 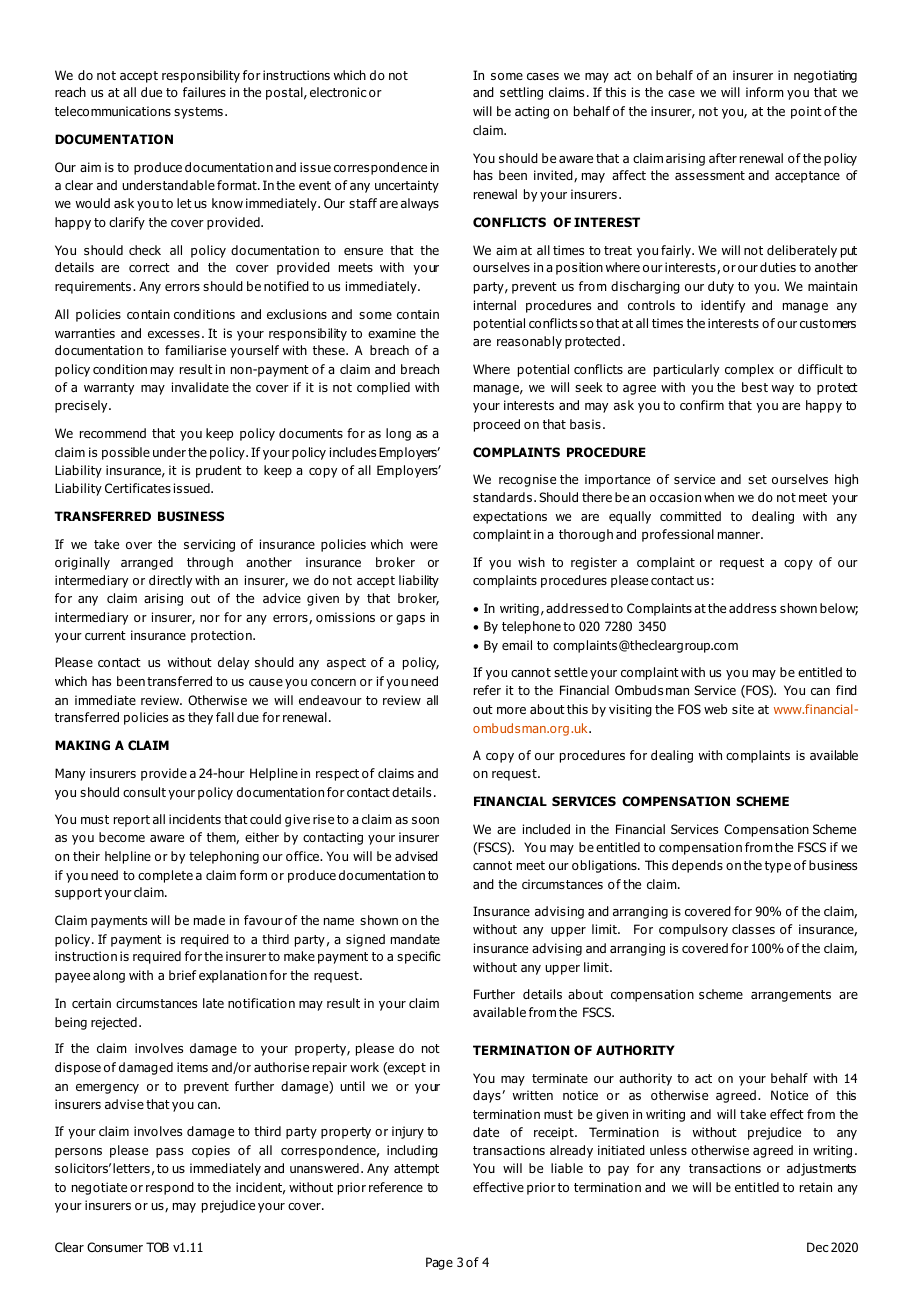 What do you see at coordinates (517, 645) in the document?
I see `email` at bounding box center [517, 645].
